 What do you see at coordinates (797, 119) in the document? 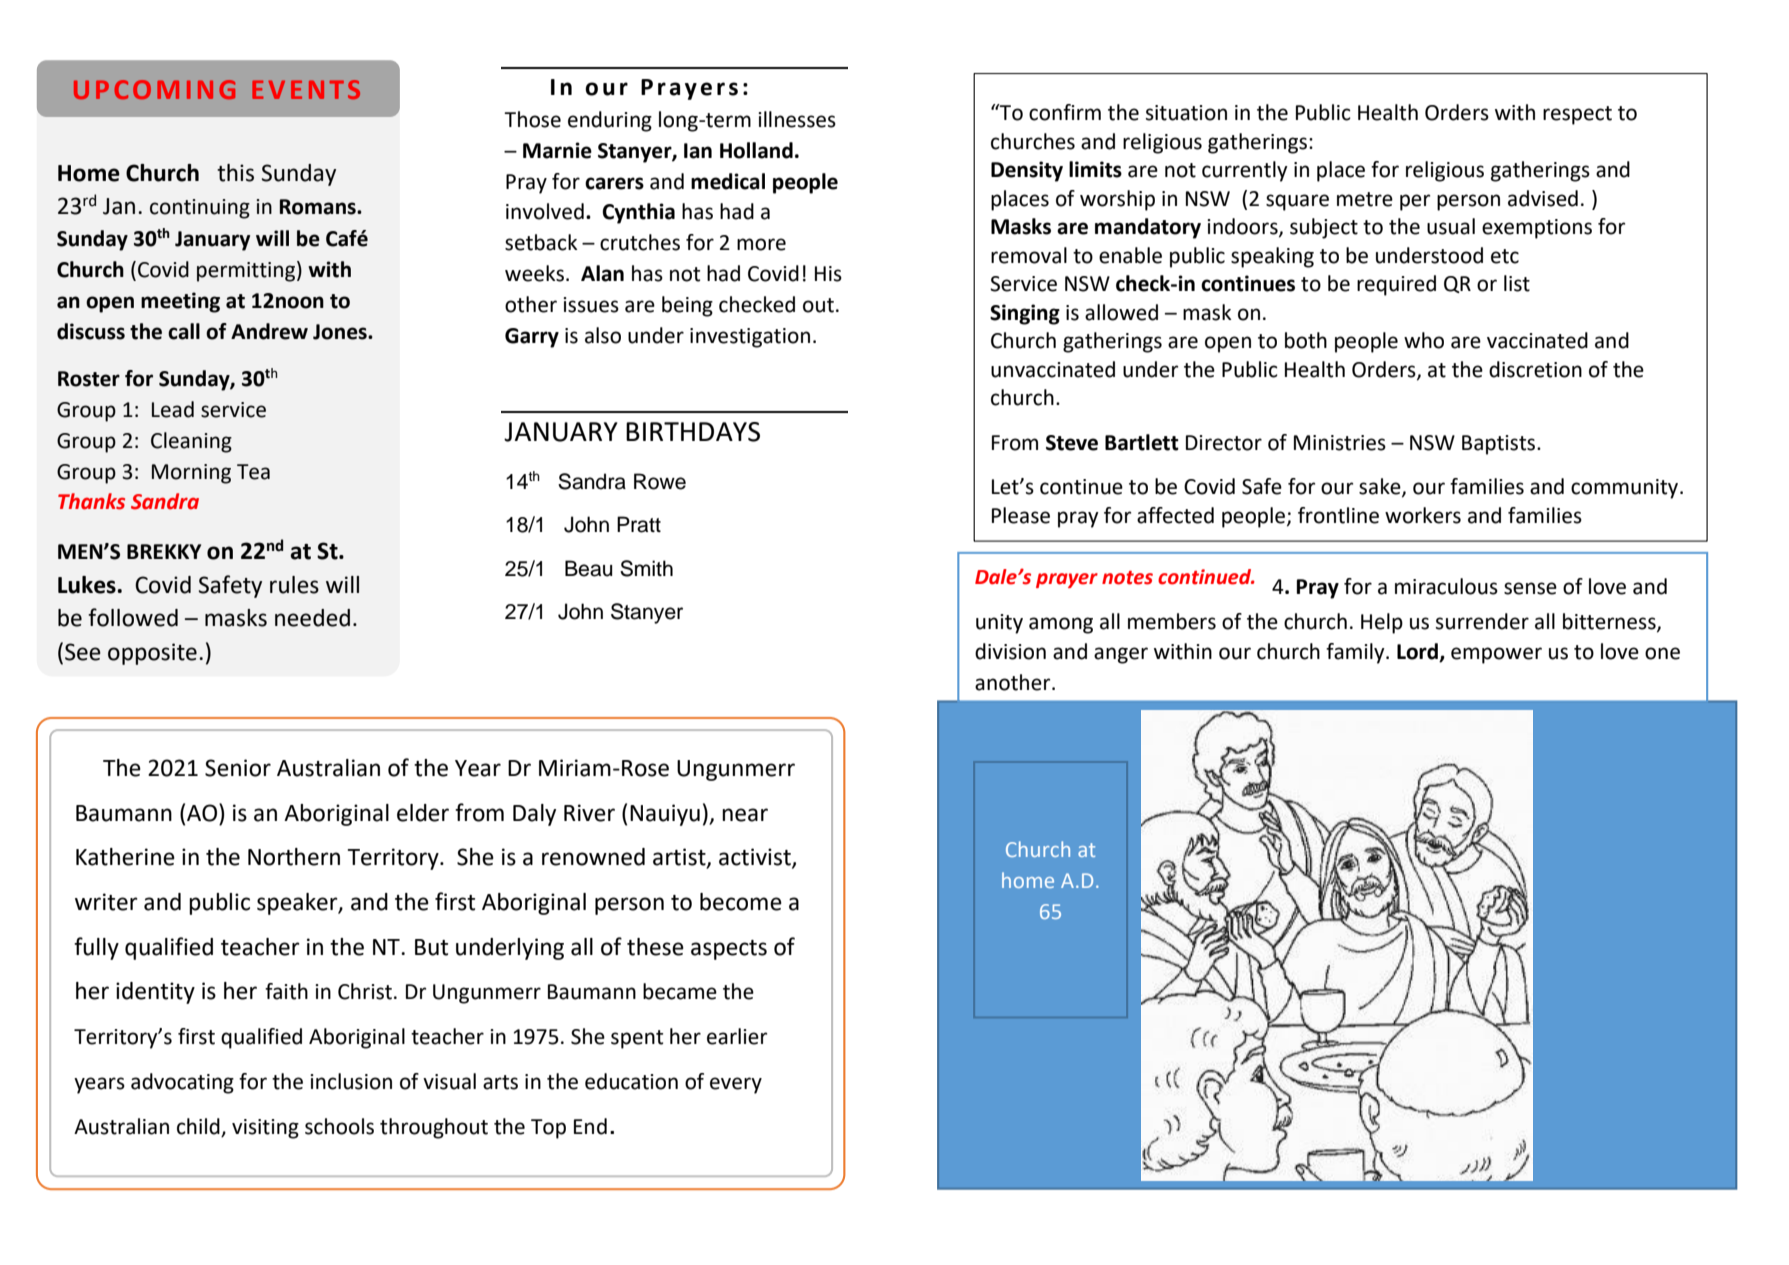
I see `illnesses` at bounding box center [797, 119].
